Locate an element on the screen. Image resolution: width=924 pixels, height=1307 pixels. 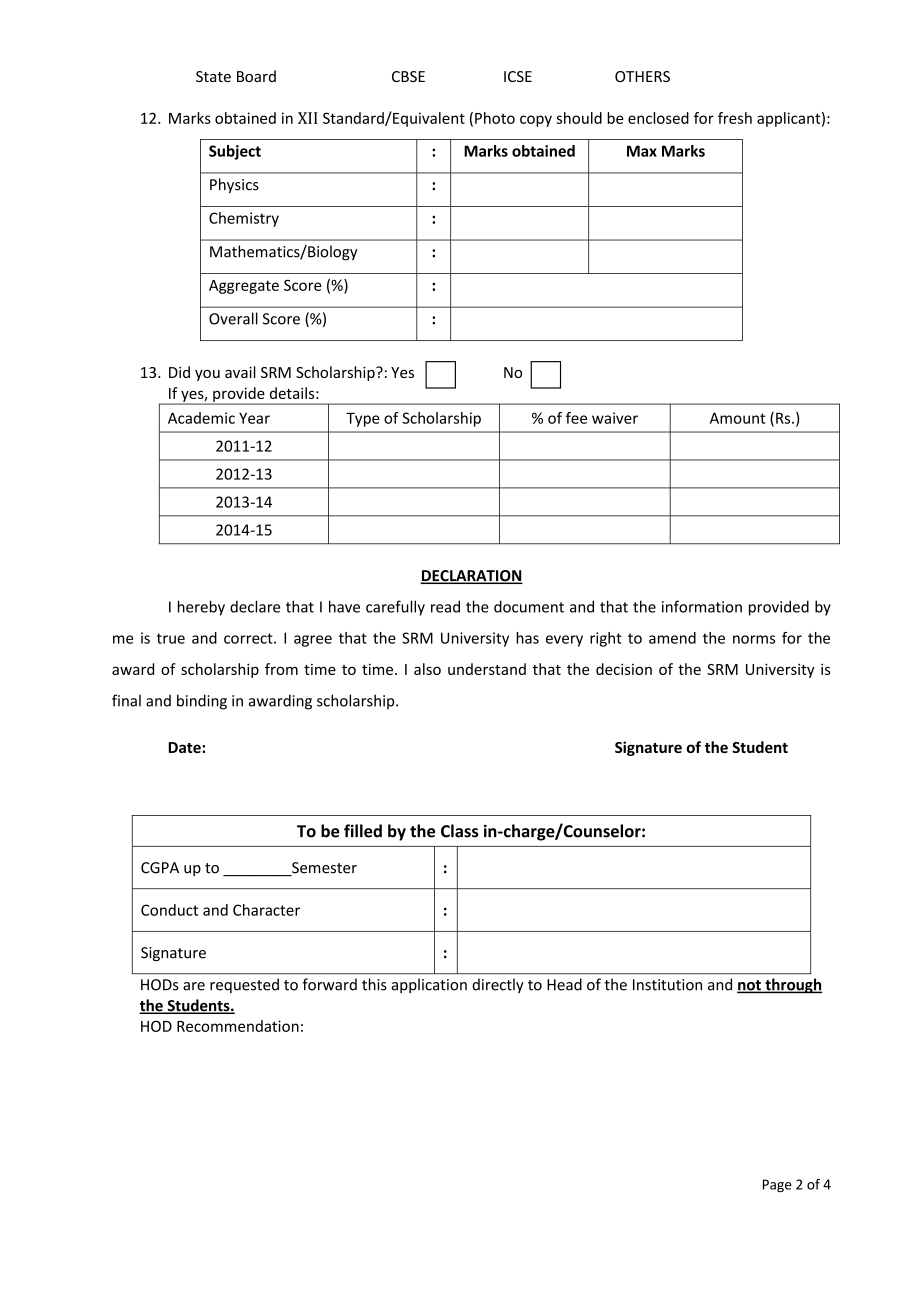
hereby is located at coordinates (201, 608).
